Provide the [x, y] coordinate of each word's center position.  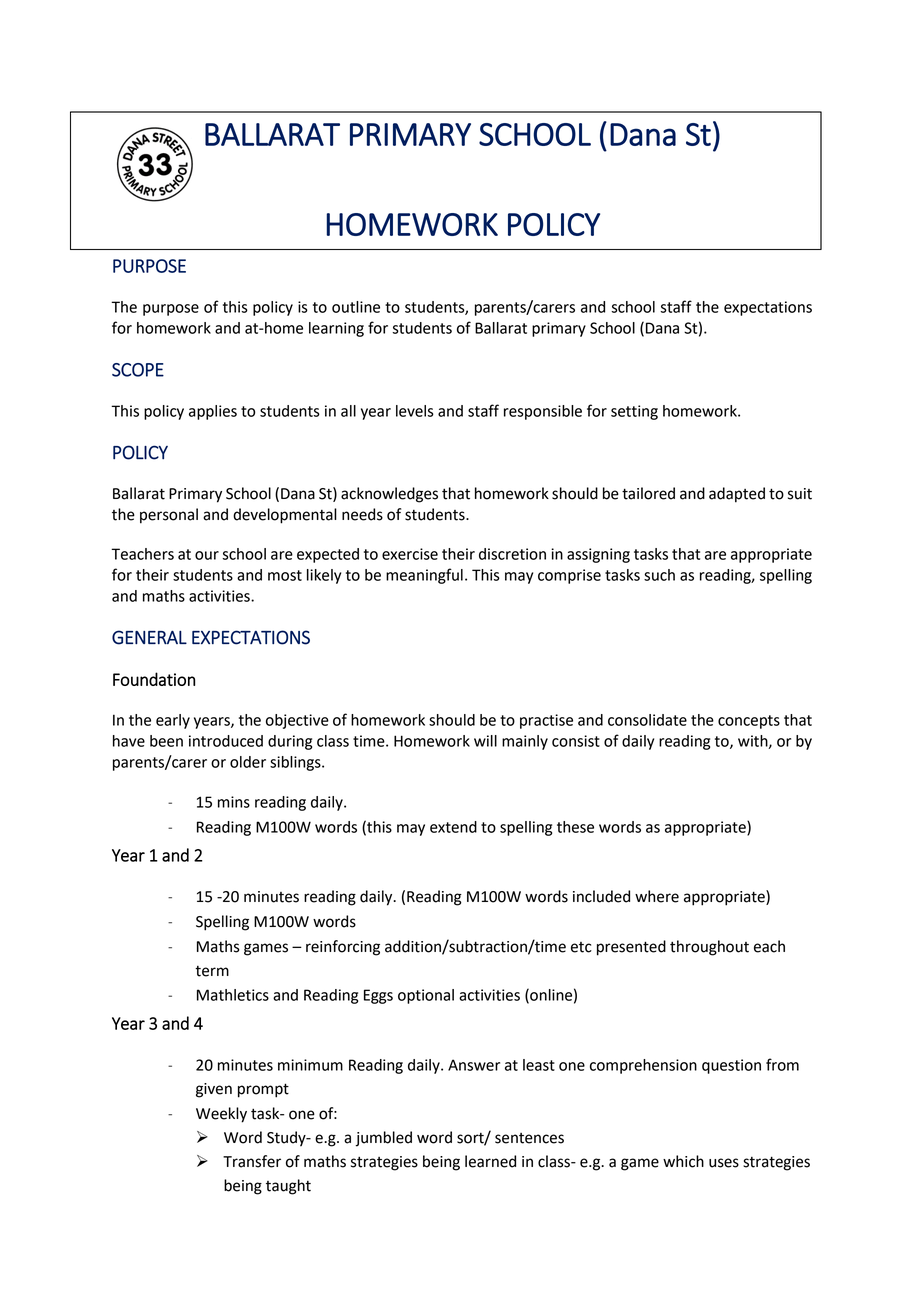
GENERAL [149, 637]
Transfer [252, 1161]
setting [634, 412]
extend [453, 827]
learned [490, 1161]
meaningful [424, 576]
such [659, 575]
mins [234, 802]
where [657, 896]
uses [724, 1163]
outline [356, 307]
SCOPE [138, 370]
